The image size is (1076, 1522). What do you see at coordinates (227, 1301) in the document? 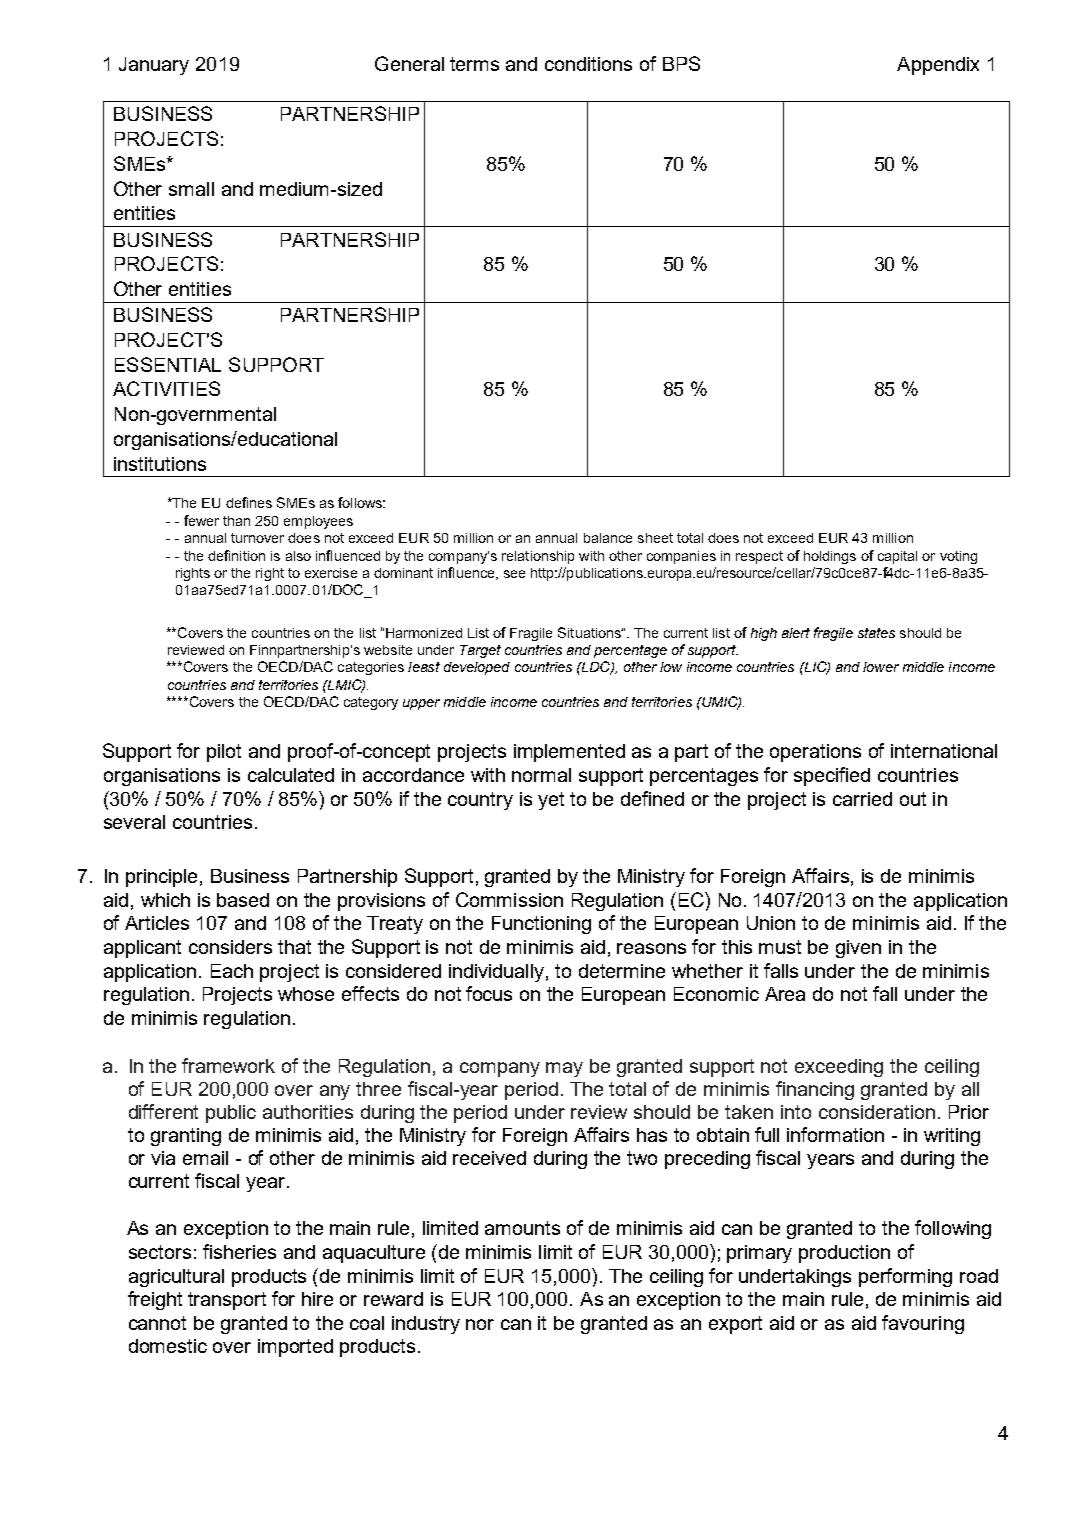
I see `transport` at bounding box center [227, 1301].
